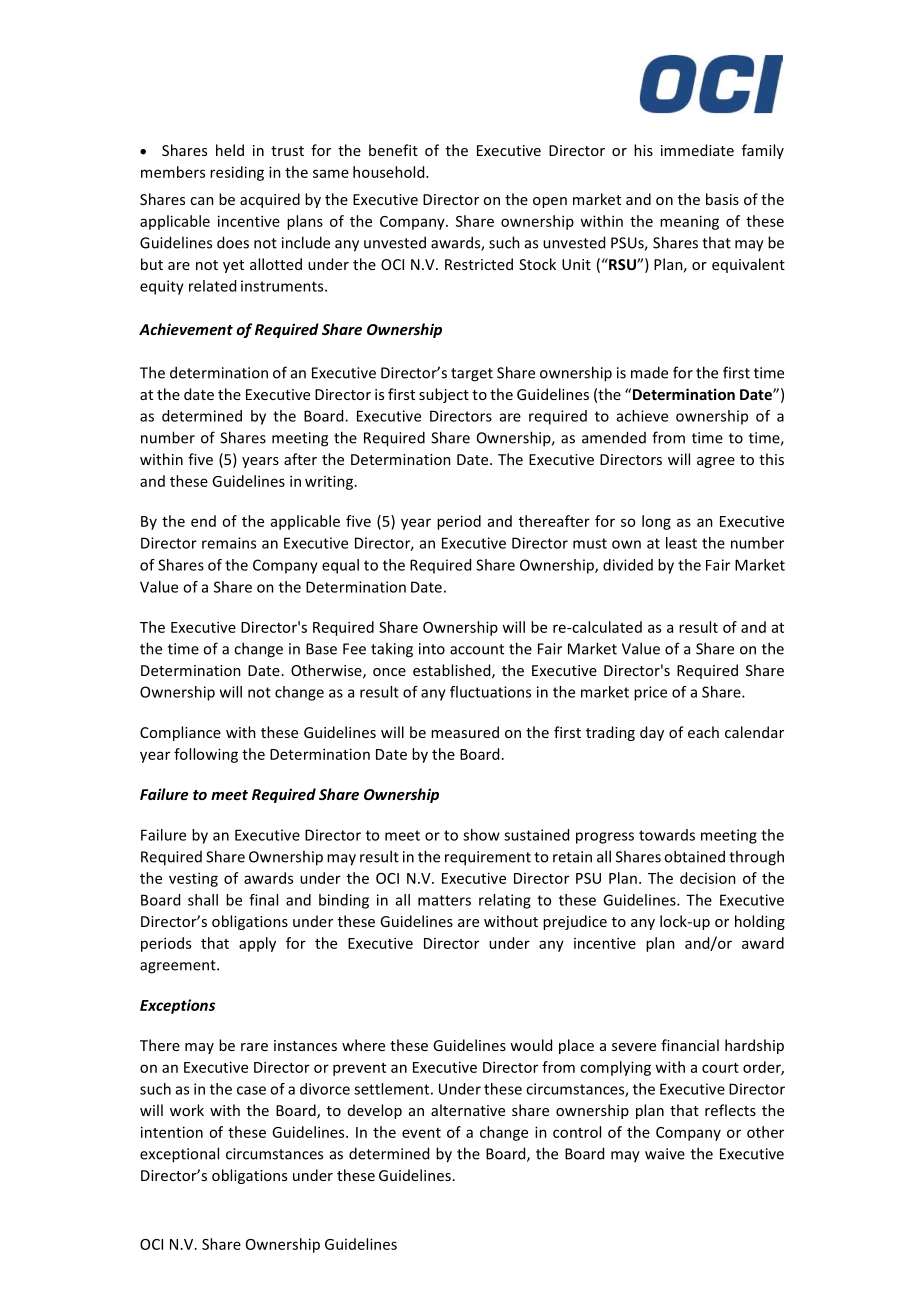 This document has height=1309, width=924. I want to click on following, so click(206, 755).
